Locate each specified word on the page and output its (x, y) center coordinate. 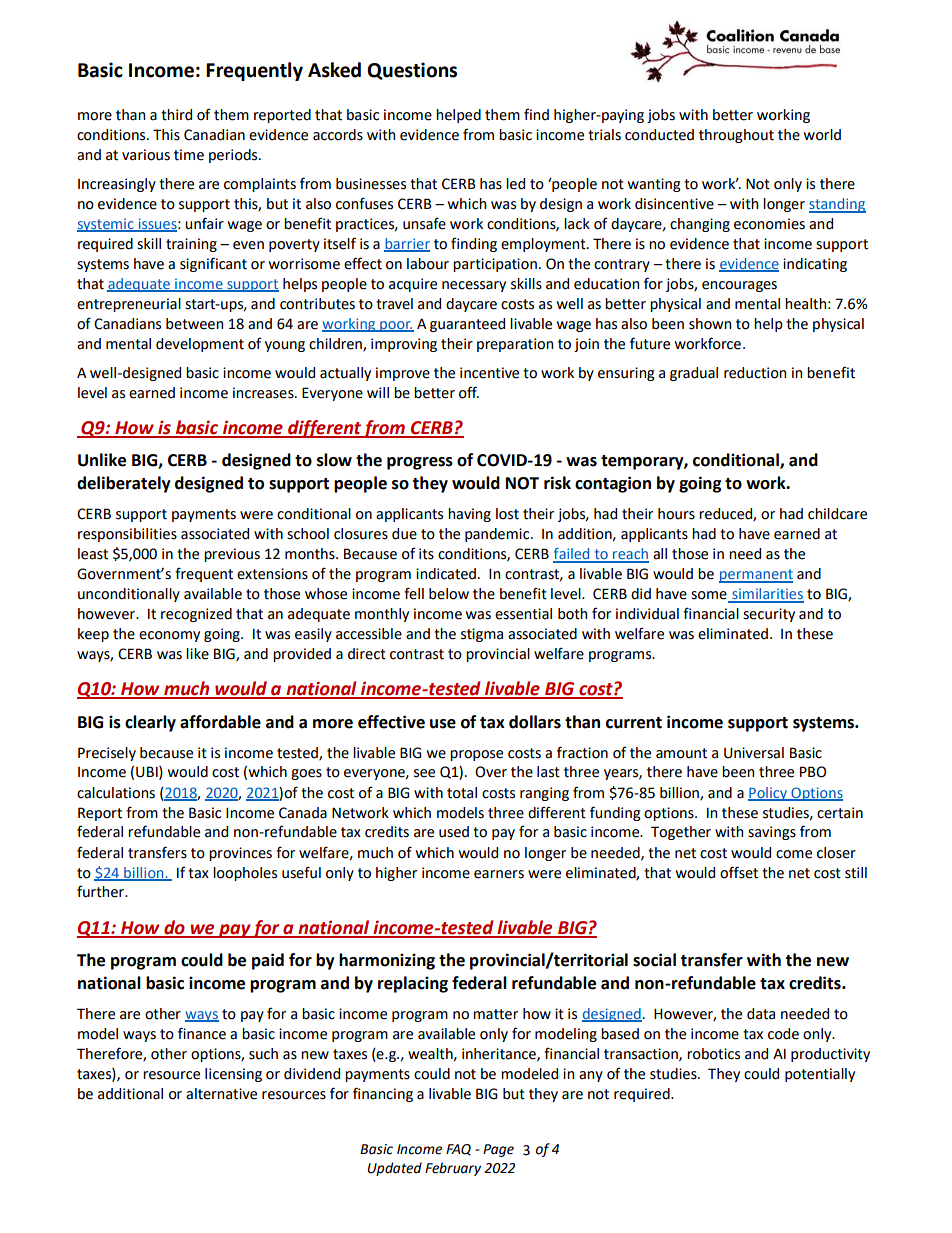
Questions (412, 71)
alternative (221, 1094)
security (769, 615)
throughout (736, 136)
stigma (482, 635)
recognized (196, 615)
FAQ (458, 1150)
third (176, 115)
